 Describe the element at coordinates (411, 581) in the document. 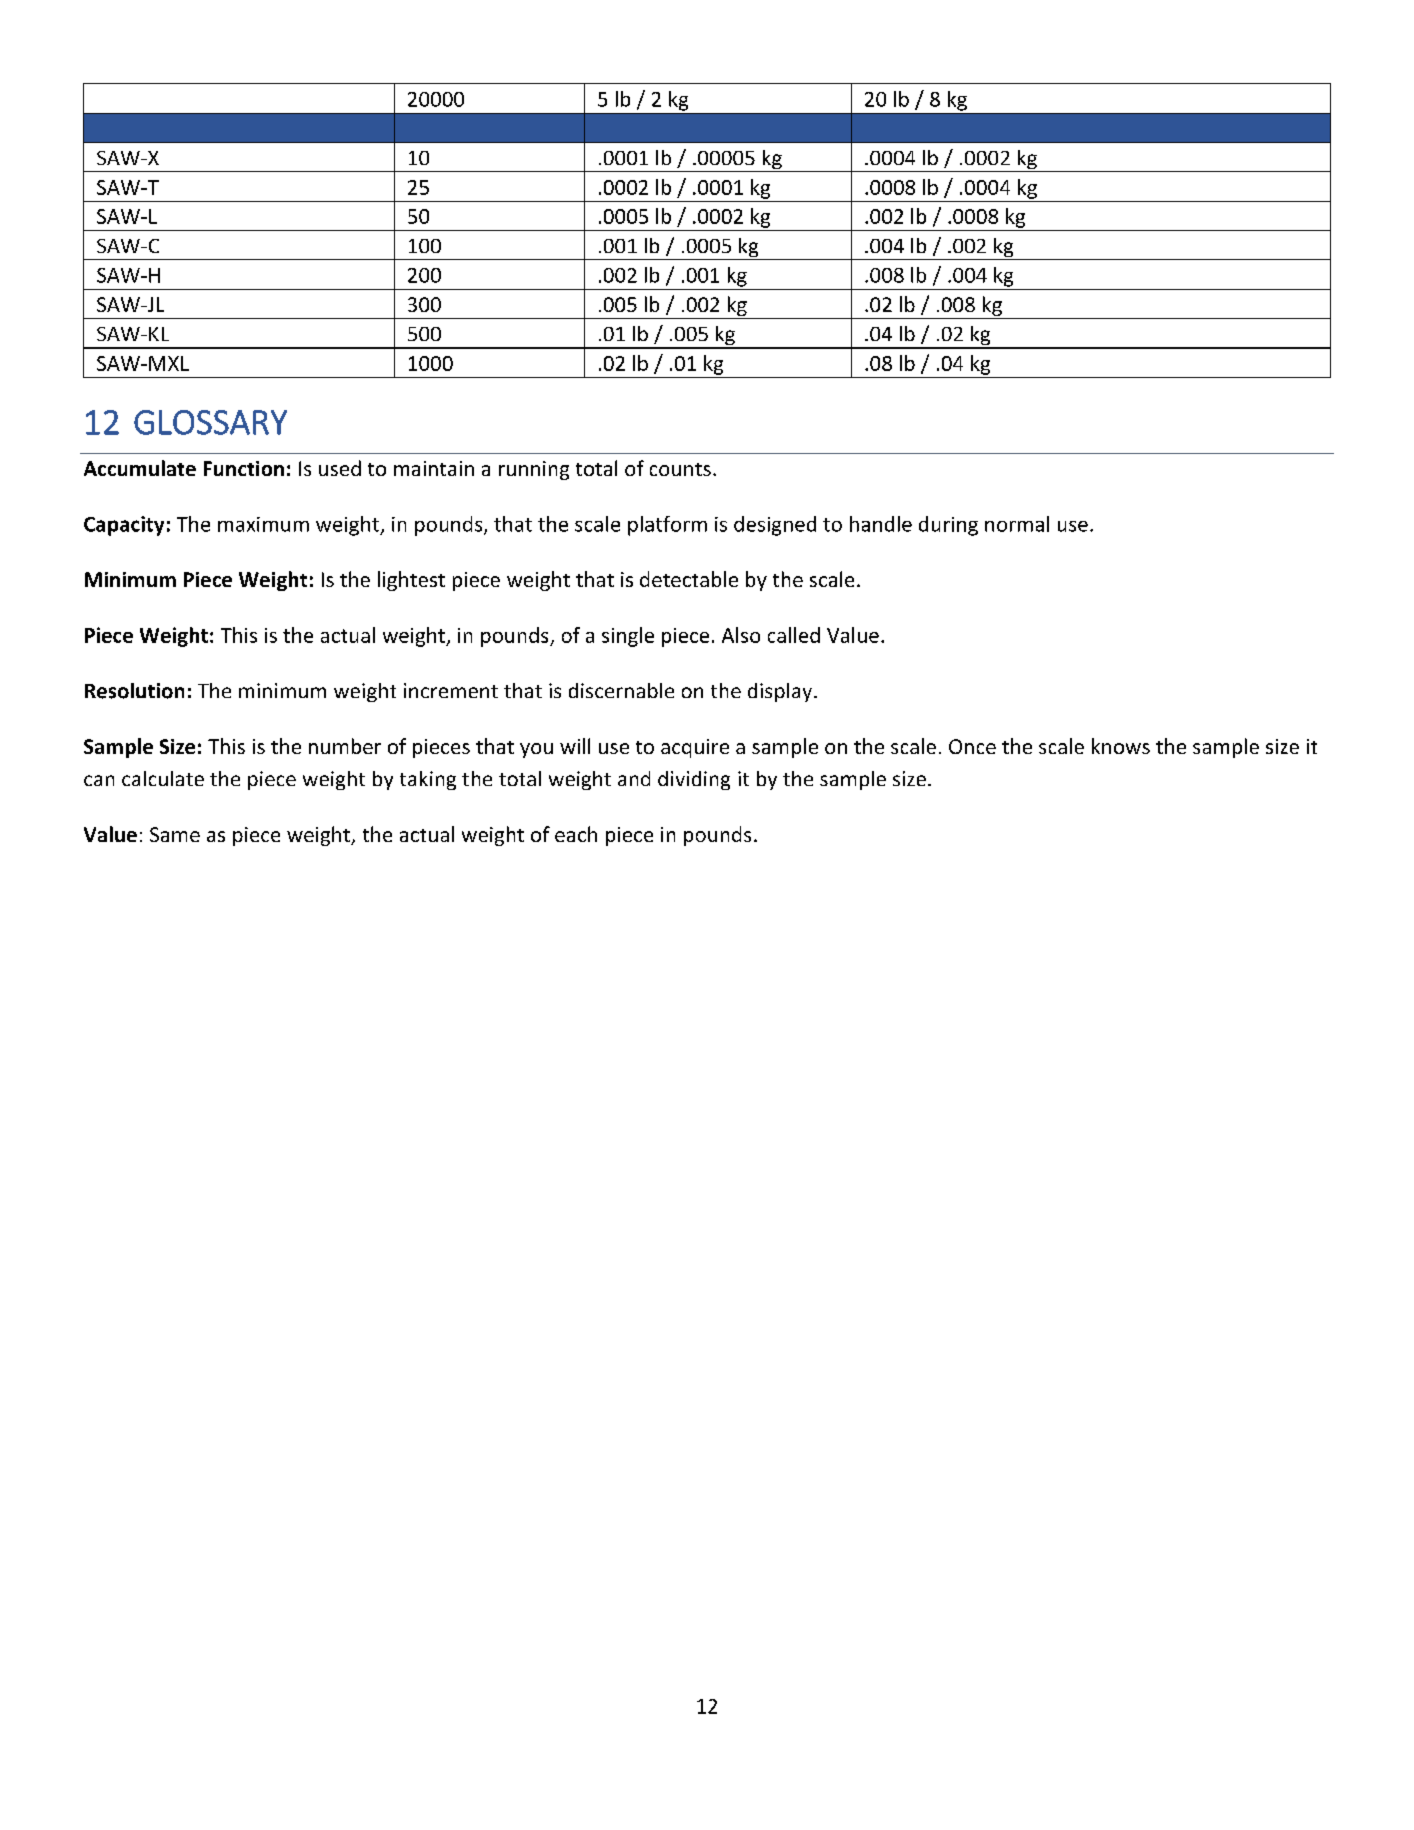

I see `lightest` at that location.
